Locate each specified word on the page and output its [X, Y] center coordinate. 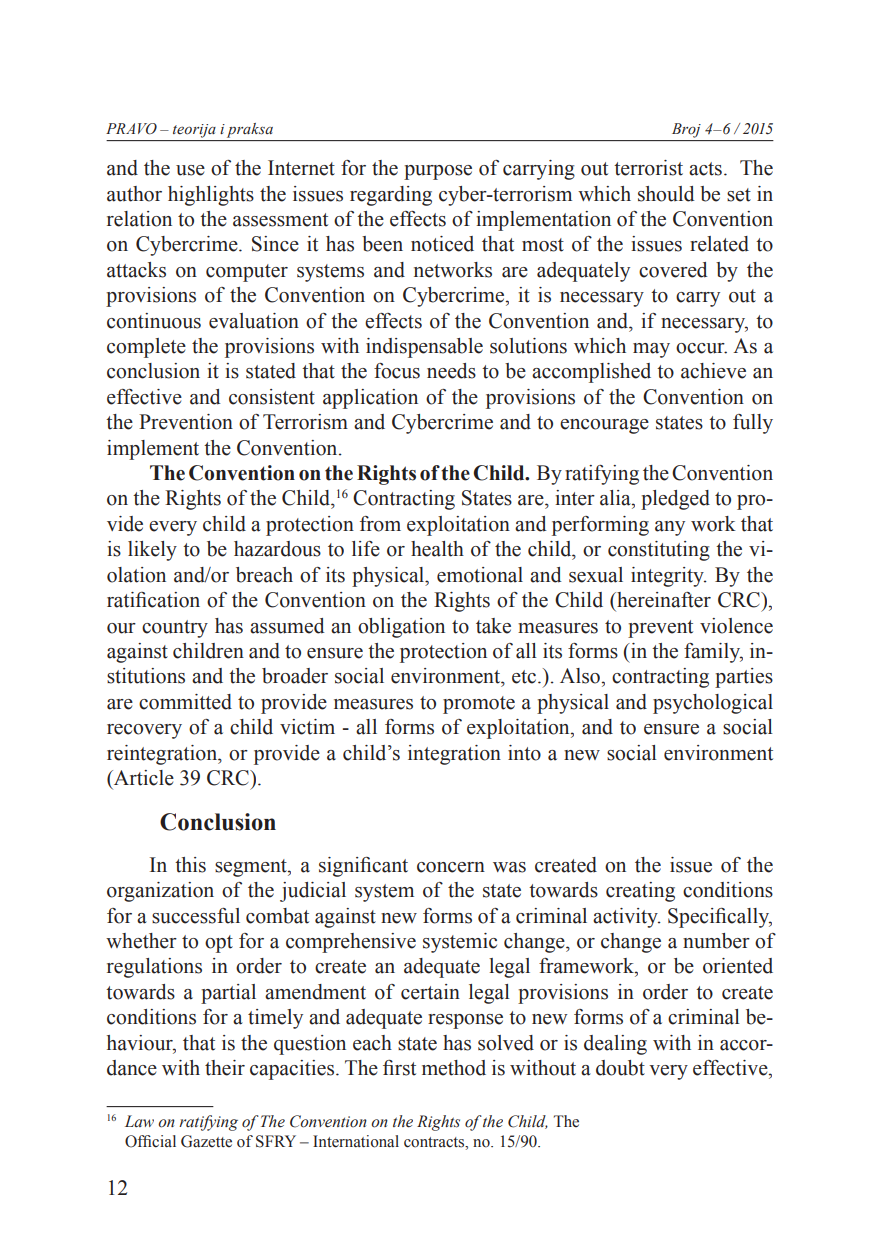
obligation [401, 628]
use [190, 170]
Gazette [206, 1141]
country [175, 629]
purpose [438, 172]
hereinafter [663, 600]
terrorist [648, 168]
